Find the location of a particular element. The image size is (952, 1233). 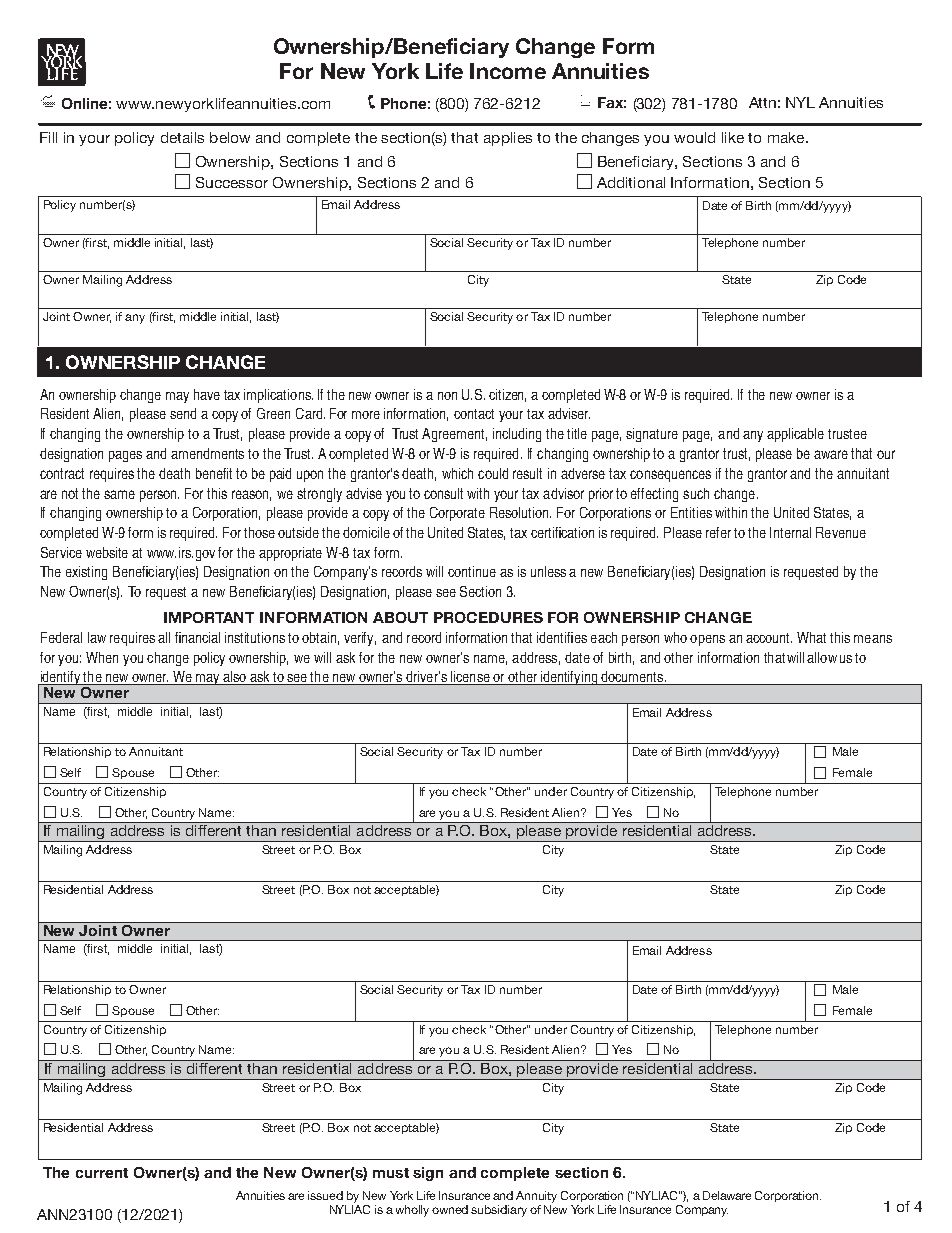

non is located at coordinates (447, 396).
